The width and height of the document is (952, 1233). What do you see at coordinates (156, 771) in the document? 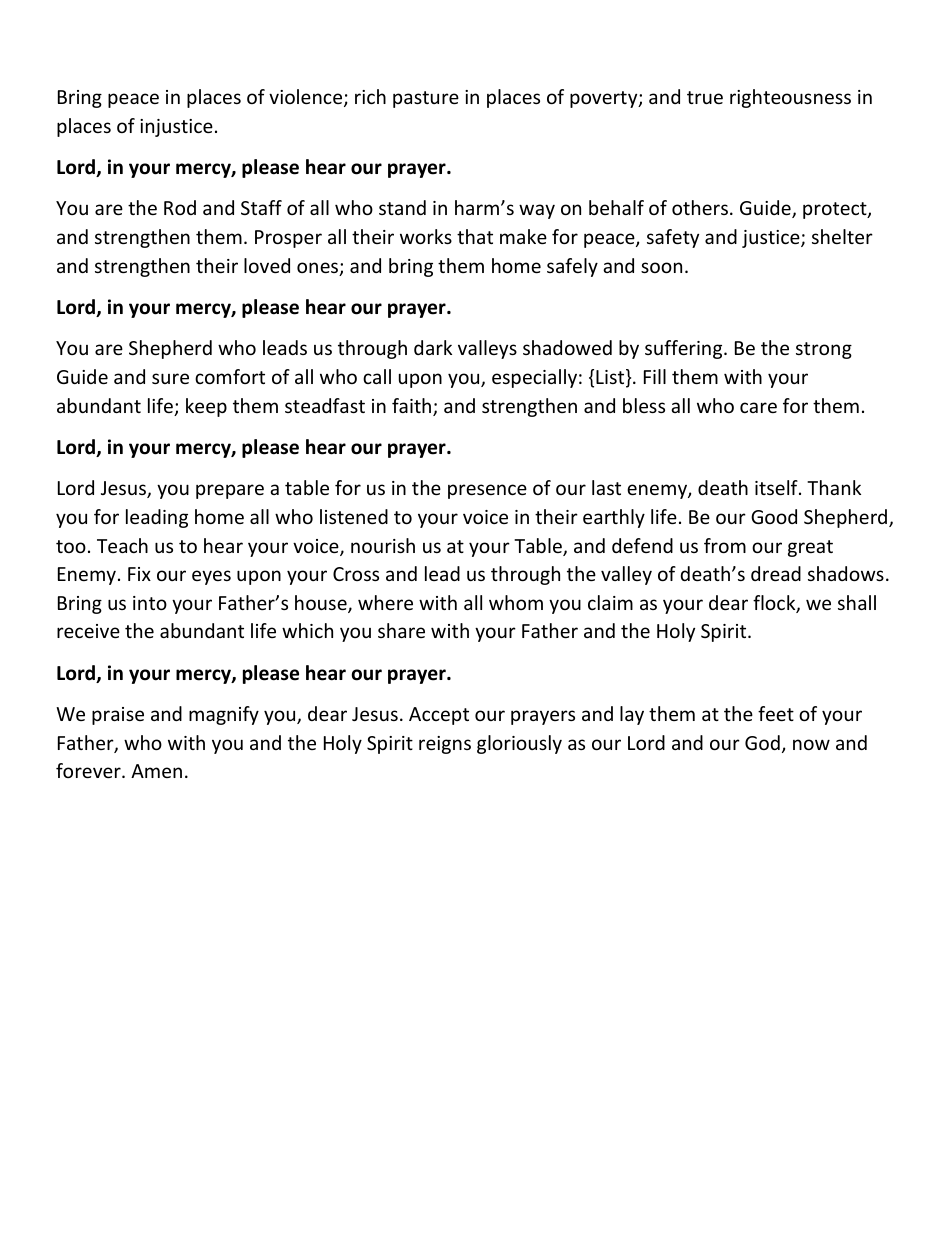
I see `Amen` at bounding box center [156, 771].
